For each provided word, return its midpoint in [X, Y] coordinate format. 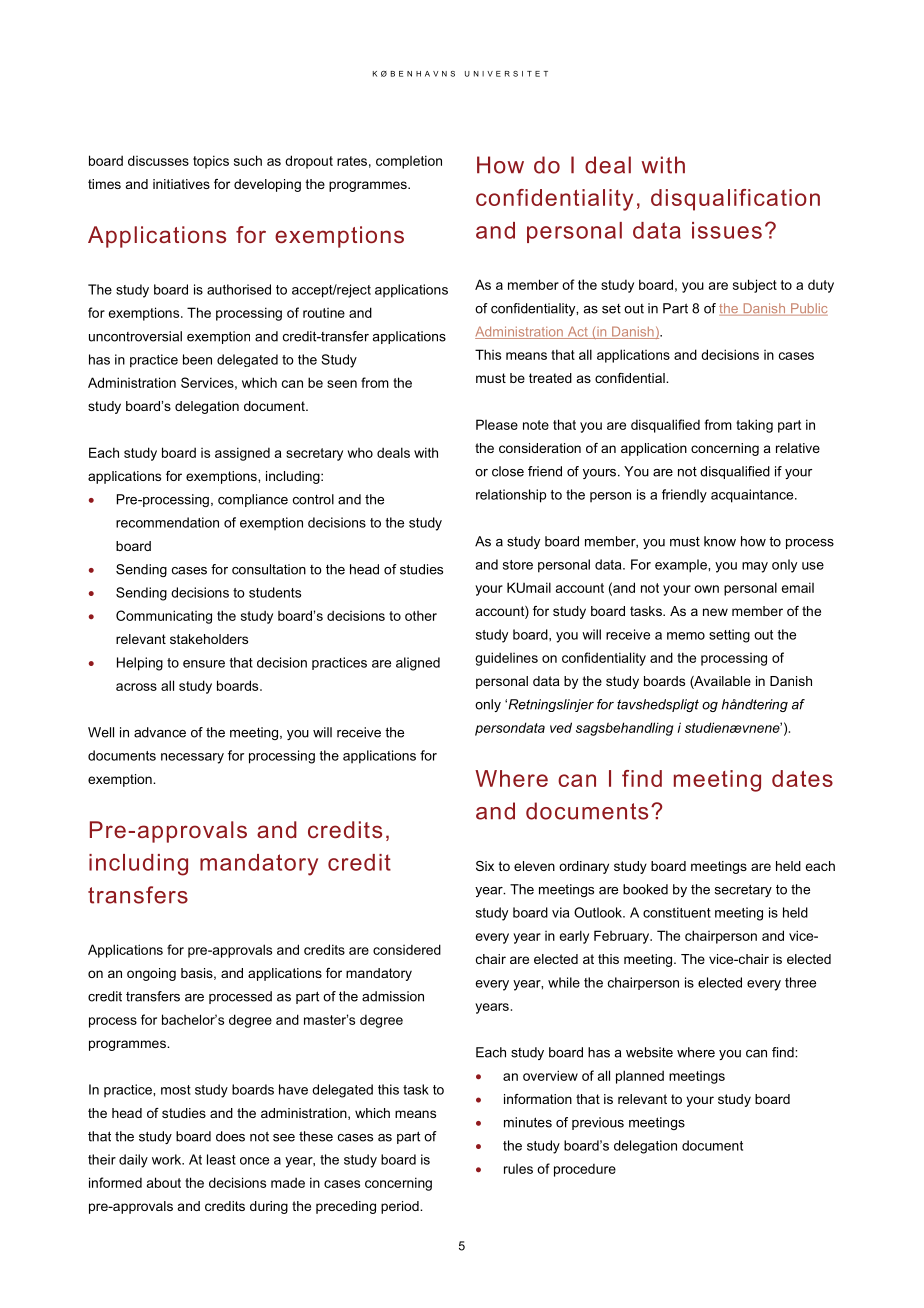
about [164, 1182]
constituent [677, 912]
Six [485, 866]
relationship [511, 496]
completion [409, 162]
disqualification [735, 200]
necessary [192, 758]
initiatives [181, 184]
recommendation [167, 522]
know [720, 541]
